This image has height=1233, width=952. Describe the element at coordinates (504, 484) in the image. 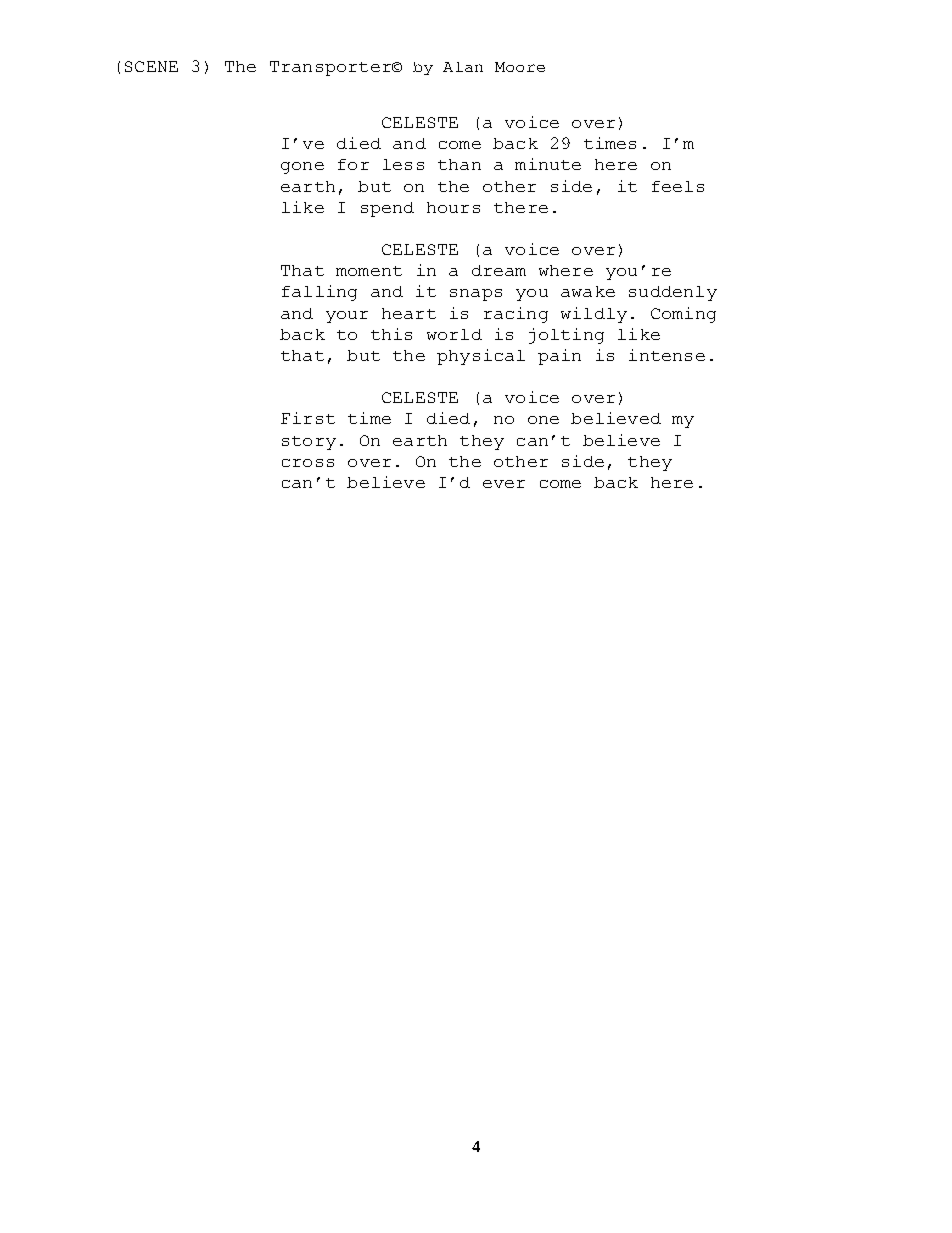

I see `ever` at that location.
